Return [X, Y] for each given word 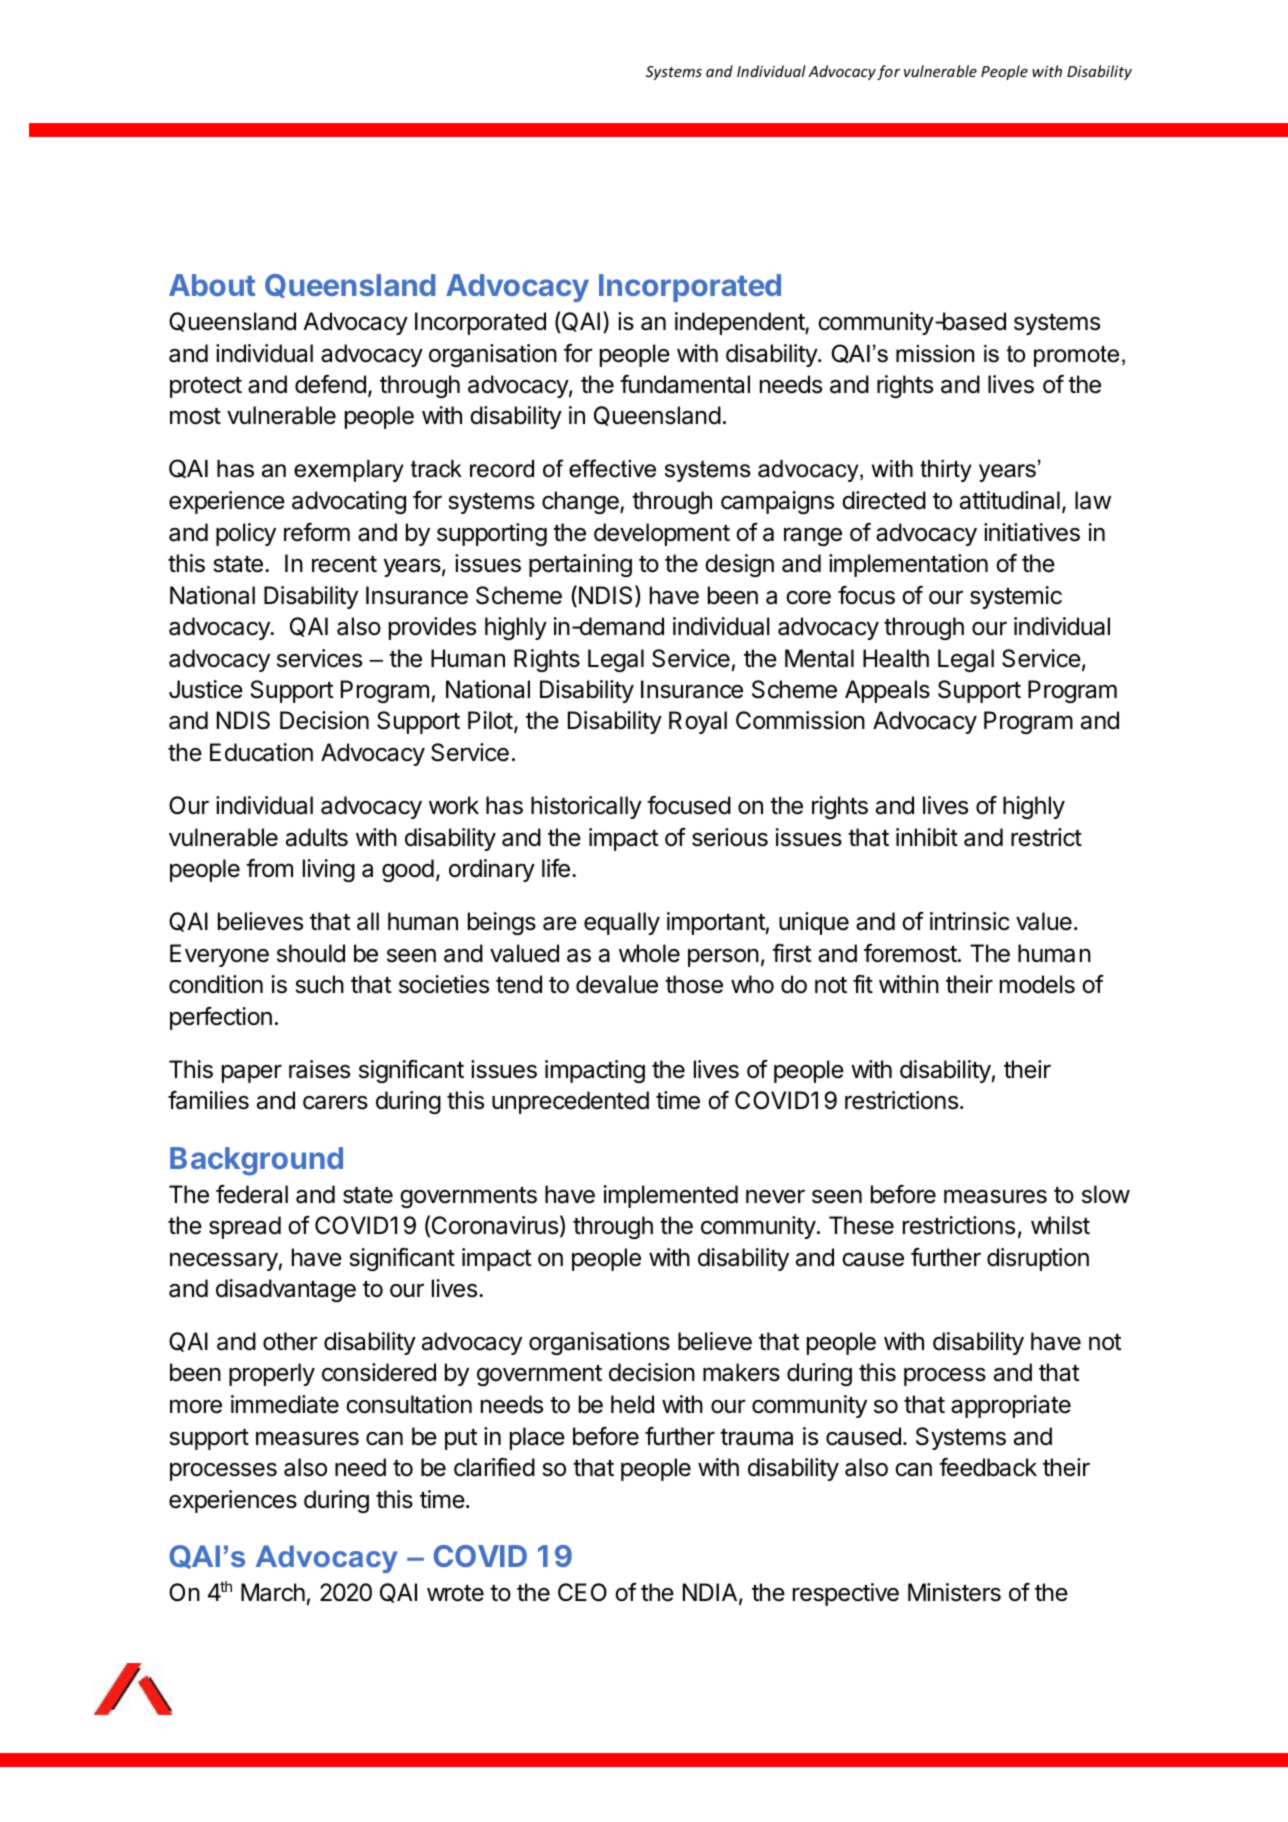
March [273, 1592]
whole [649, 953]
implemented [671, 1196]
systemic [1016, 597]
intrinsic [970, 921]
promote [1076, 356]
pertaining [580, 565]
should [311, 953]
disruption [1038, 1259]
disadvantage [286, 1290]
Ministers [954, 1592]
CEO [582, 1592]
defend [330, 384]
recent [344, 564]
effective [612, 468]
